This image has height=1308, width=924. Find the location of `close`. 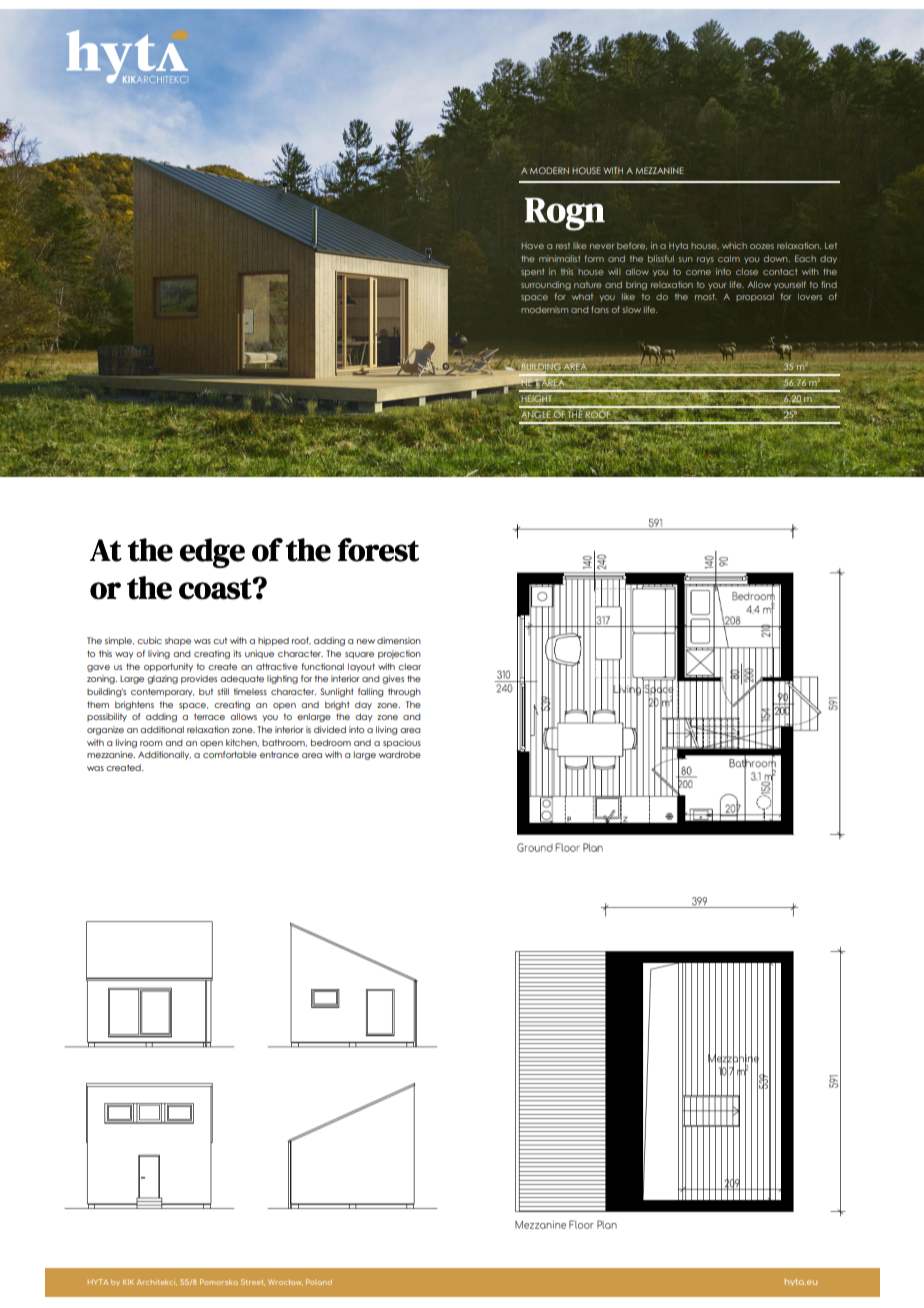

close is located at coordinates (747, 271).
